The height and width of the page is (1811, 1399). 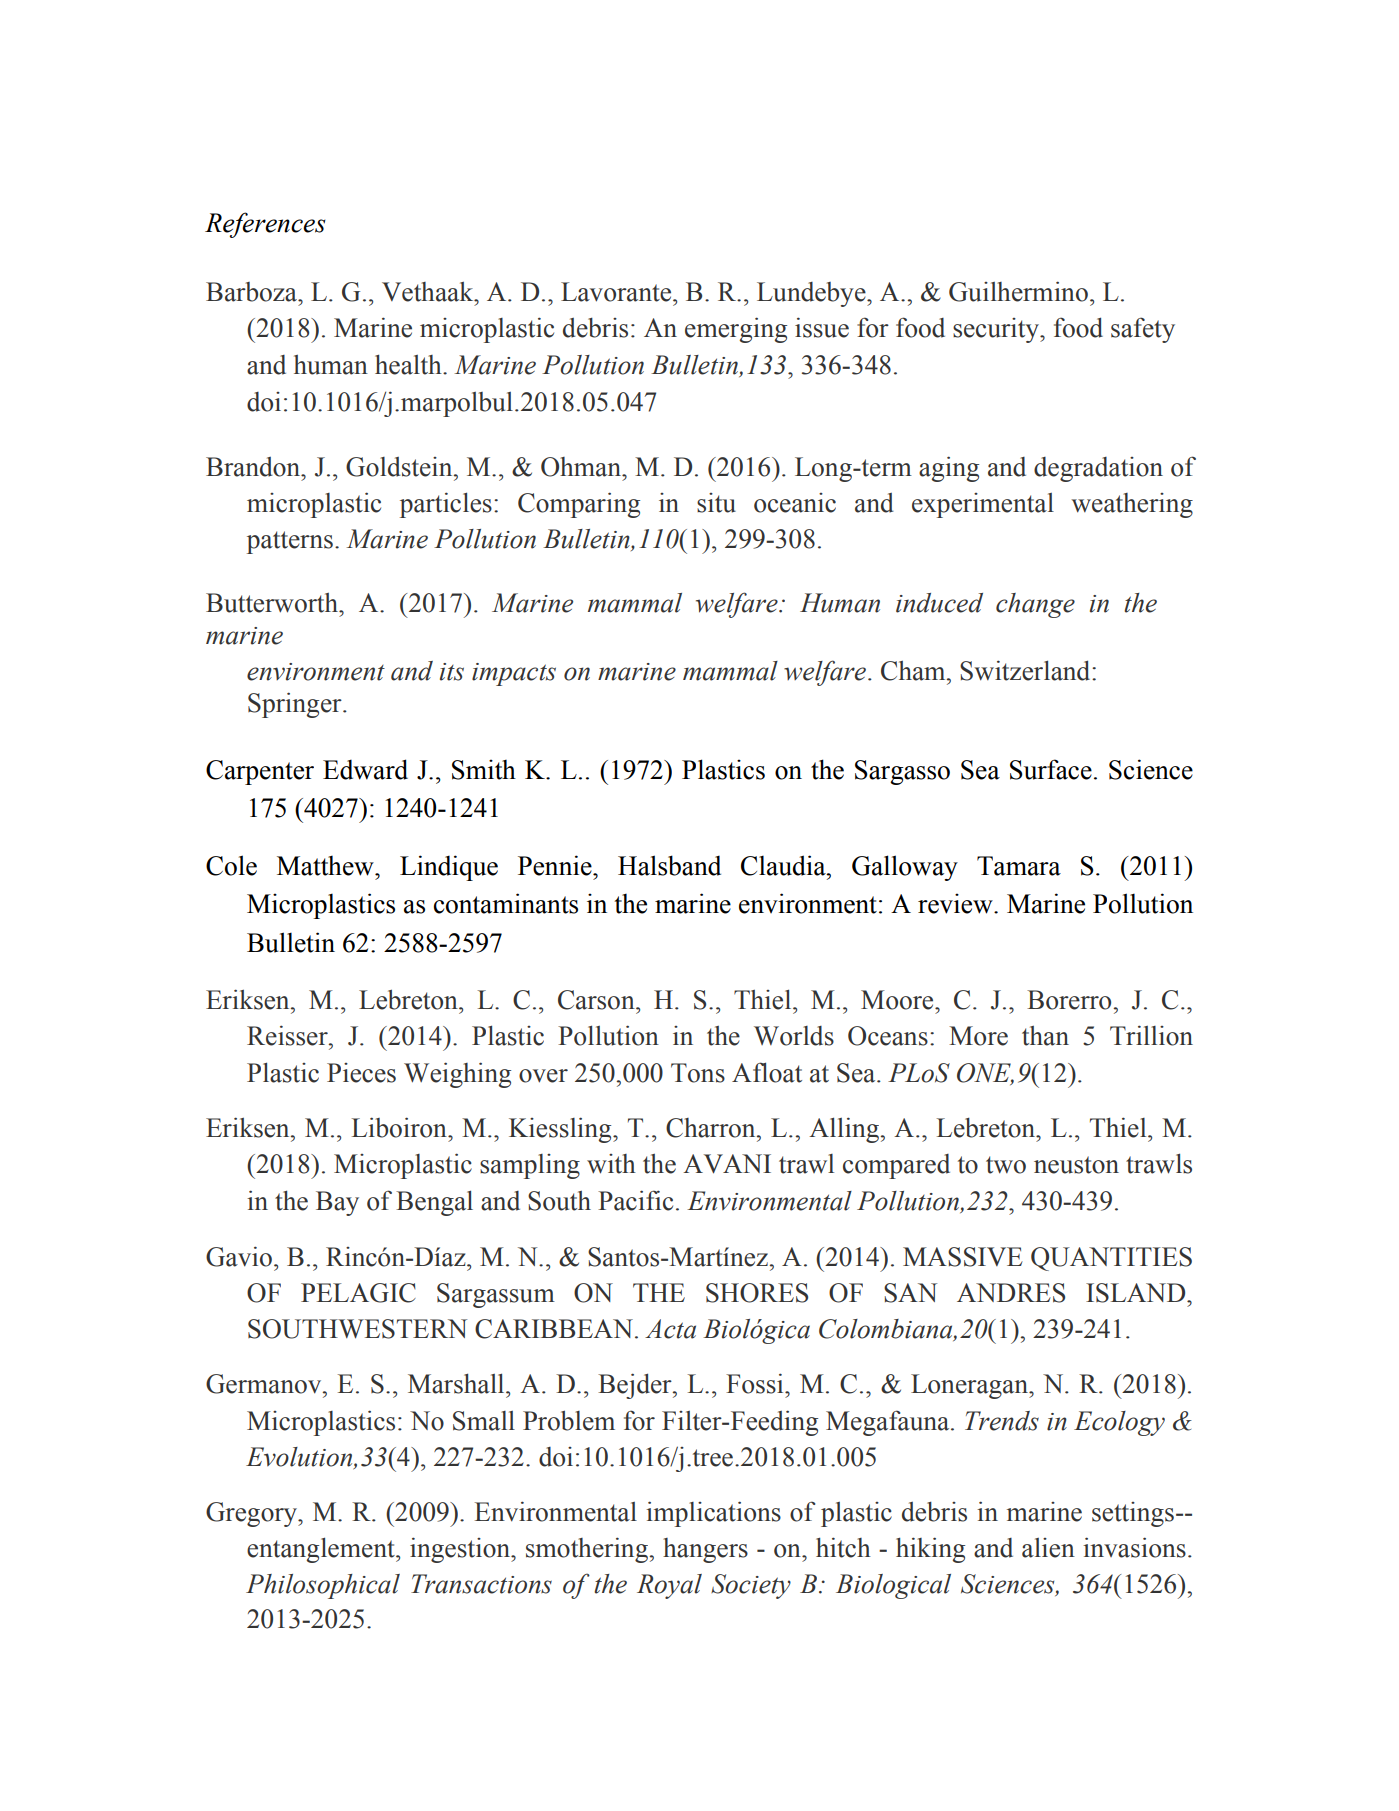 What do you see at coordinates (326, 866) in the page?
I see `Matthew` at bounding box center [326, 866].
